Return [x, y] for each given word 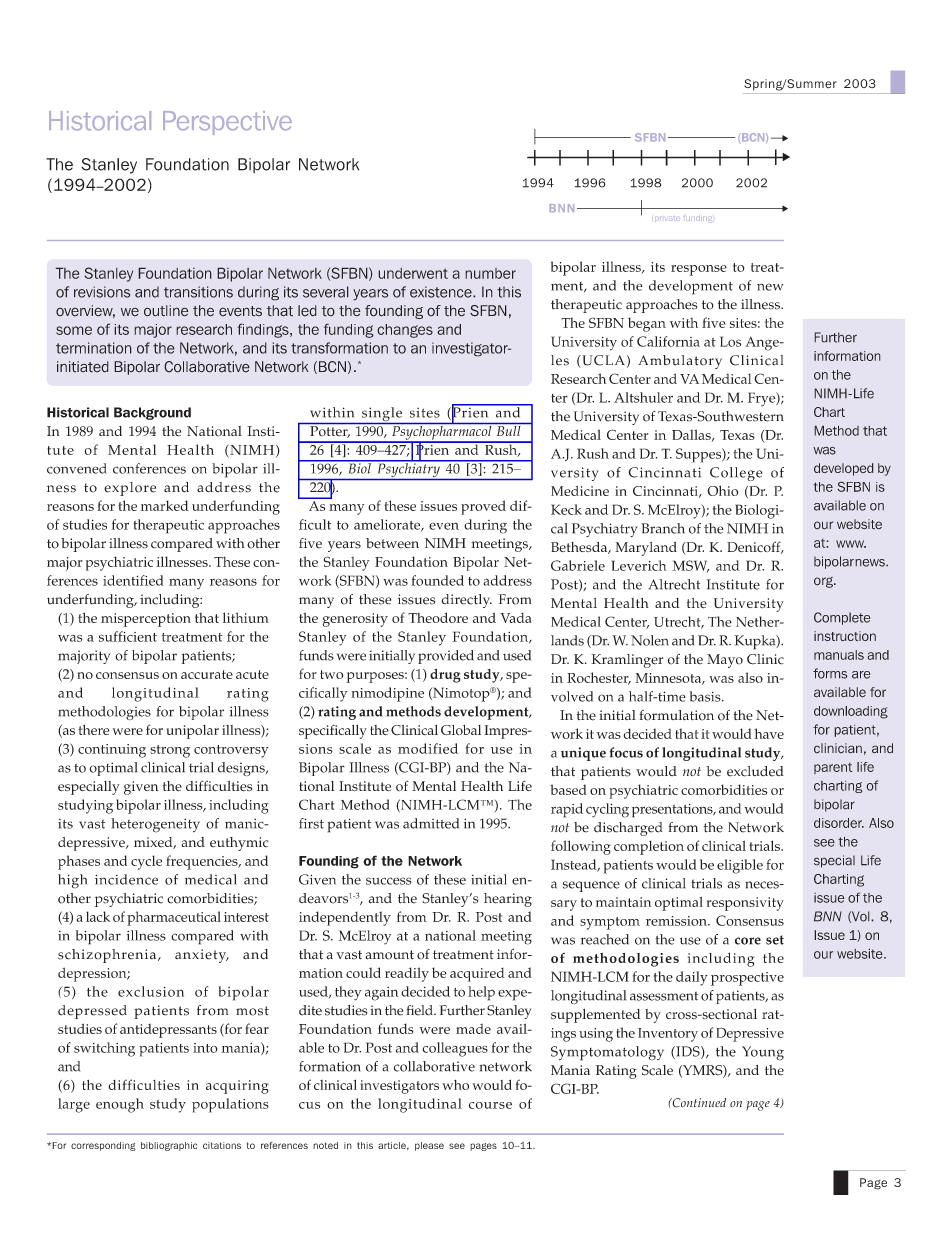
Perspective [227, 123]
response [699, 270]
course [490, 1105]
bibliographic [169, 1146]
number [490, 273]
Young [763, 1053]
